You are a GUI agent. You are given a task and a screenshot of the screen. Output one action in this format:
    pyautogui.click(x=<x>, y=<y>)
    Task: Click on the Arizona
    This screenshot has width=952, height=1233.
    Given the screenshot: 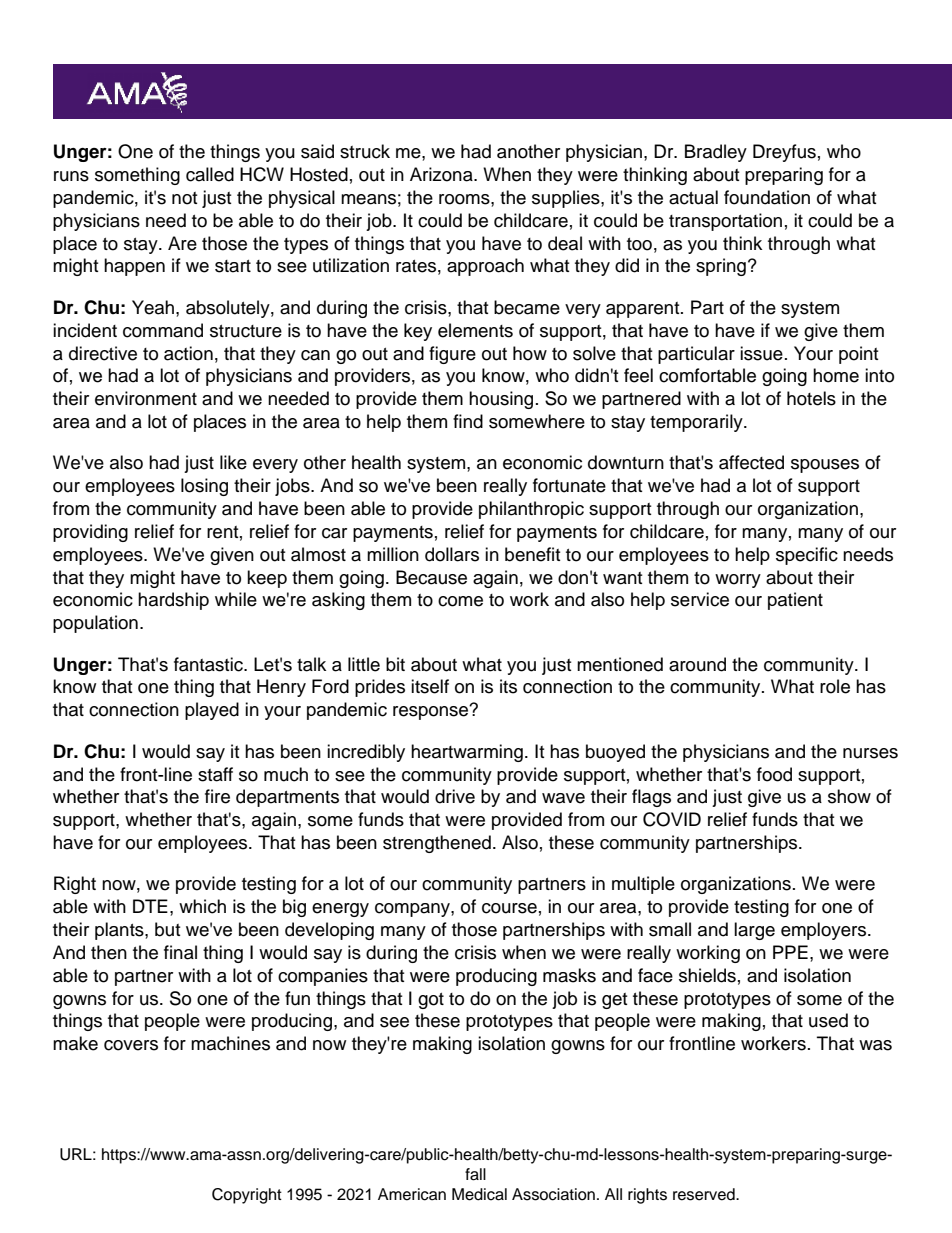 What is the action you would take?
    pyautogui.click(x=442, y=174)
